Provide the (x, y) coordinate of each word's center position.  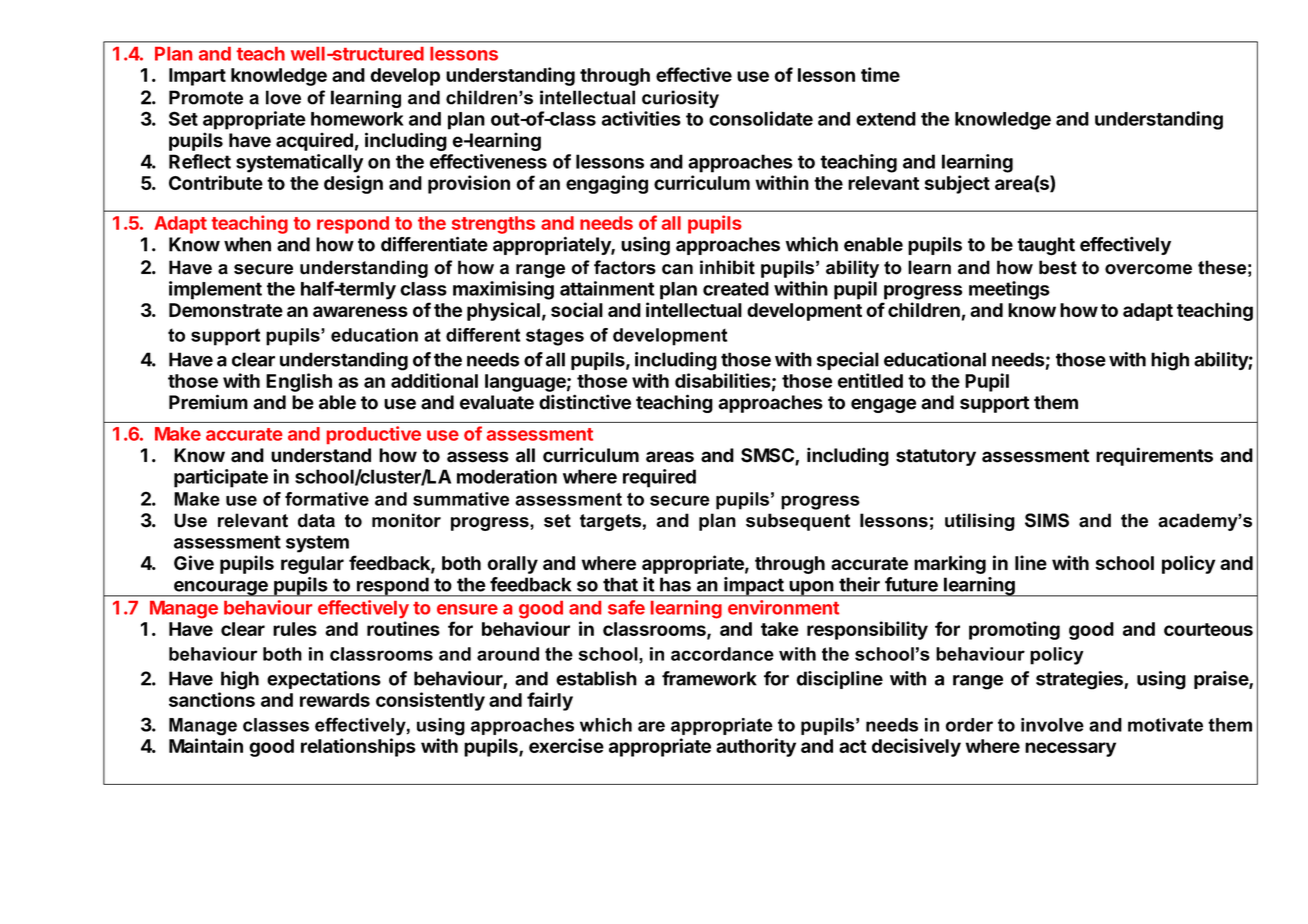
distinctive (585, 402)
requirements (1154, 456)
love (283, 97)
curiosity (680, 99)
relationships (358, 747)
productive (374, 435)
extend (886, 119)
